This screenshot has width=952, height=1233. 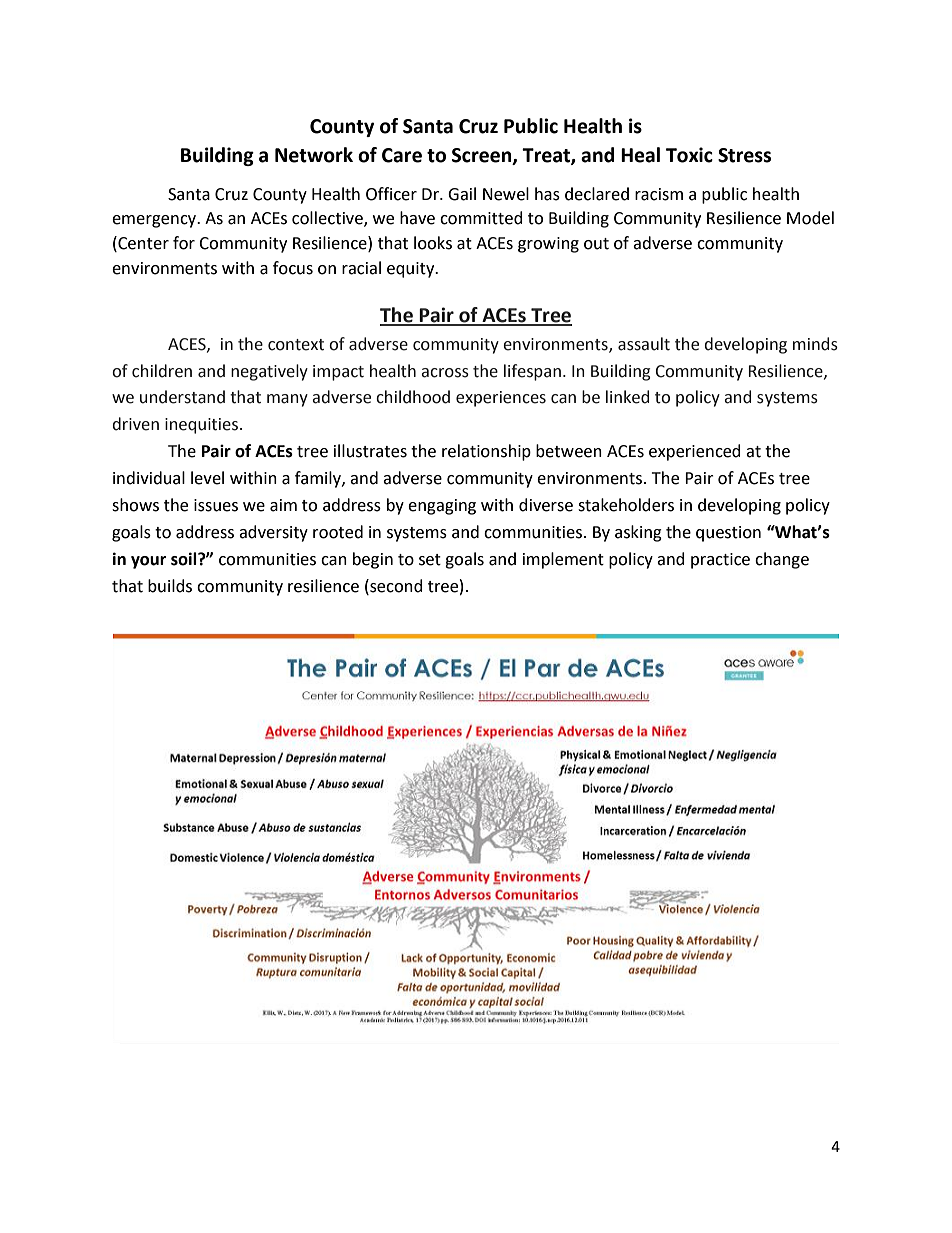 I want to click on Stress, so click(x=744, y=155).
